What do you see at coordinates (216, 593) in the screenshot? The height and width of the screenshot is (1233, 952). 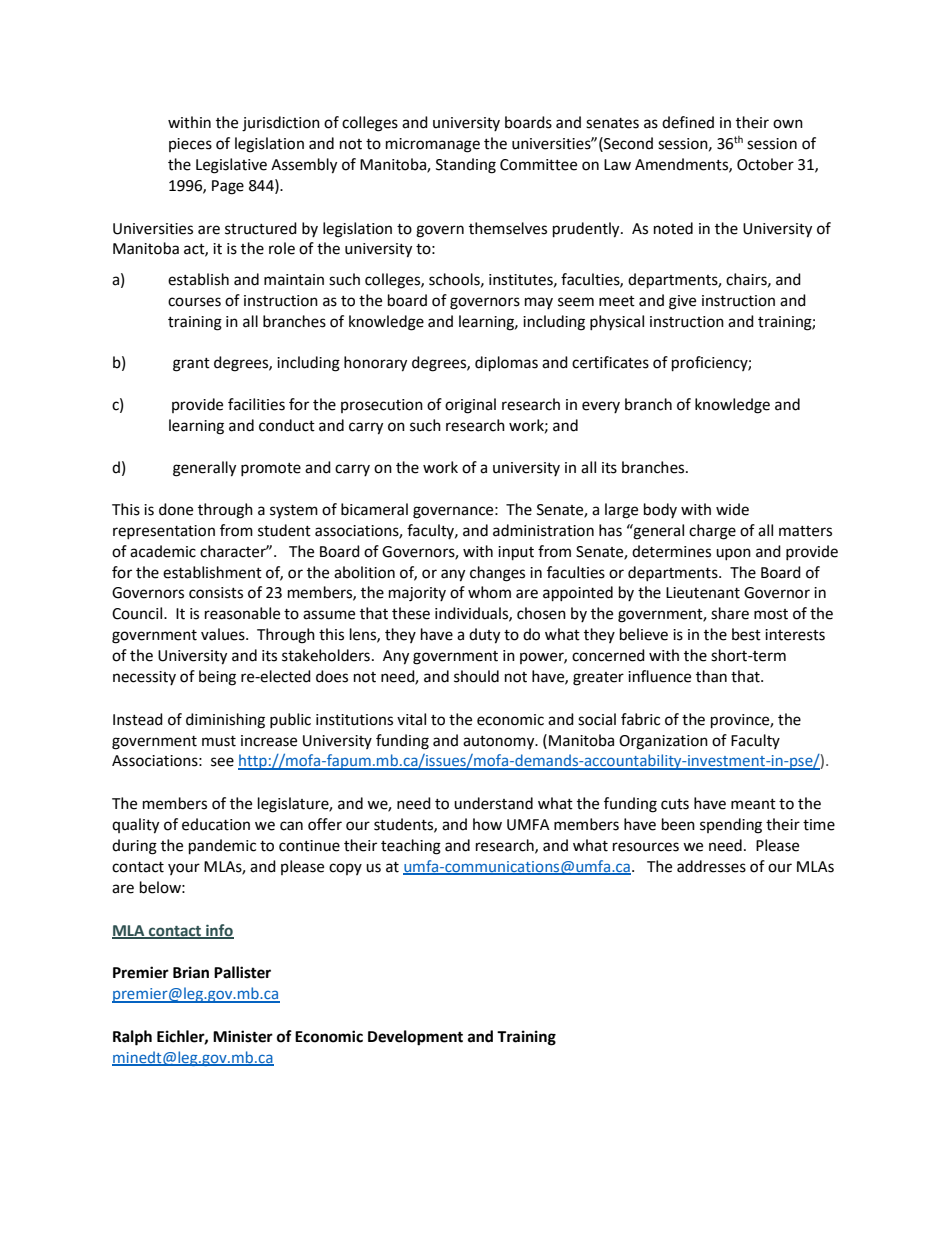 I see `consists` at bounding box center [216, 593].
